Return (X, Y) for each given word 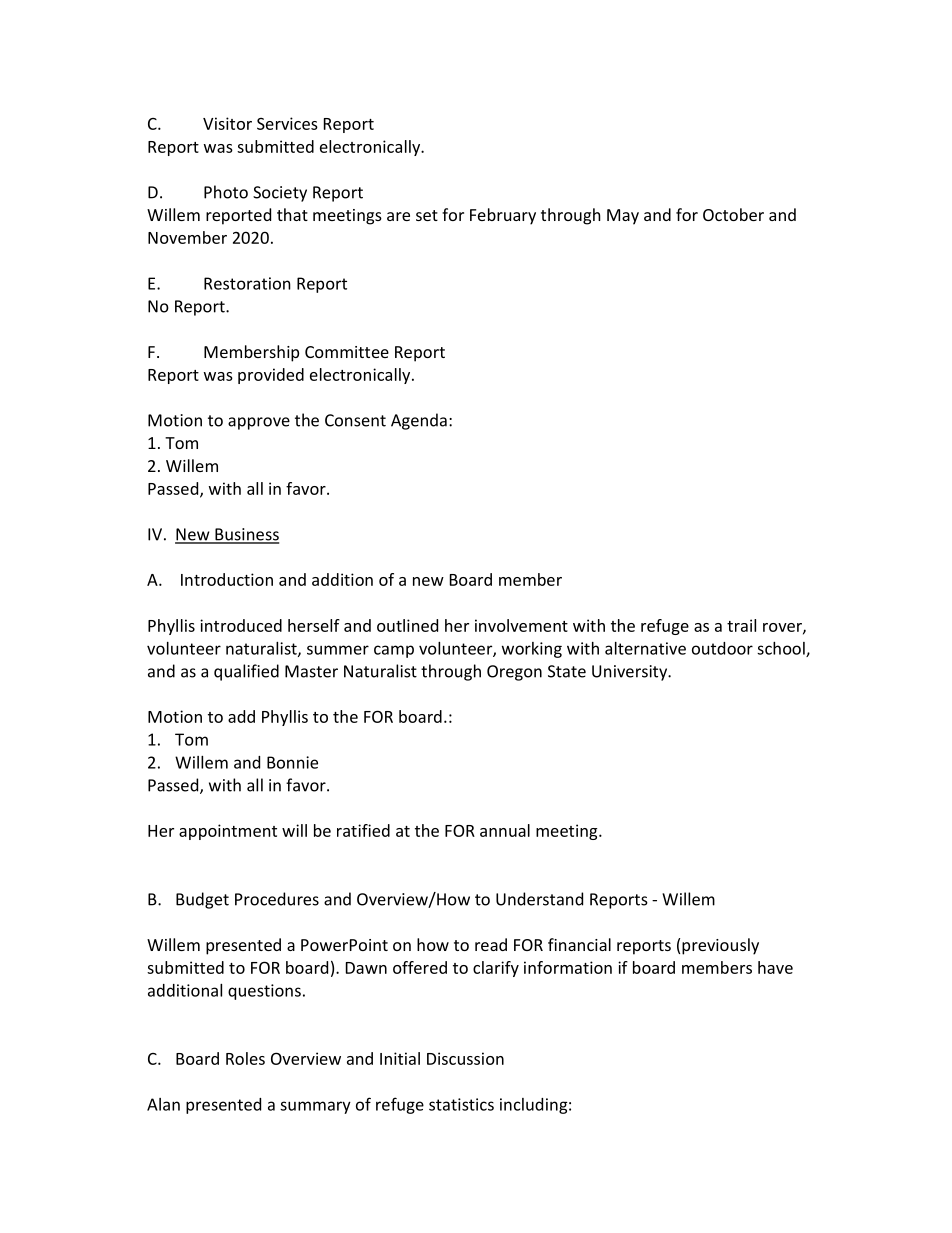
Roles (245, 1058)
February (503, 216)
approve (259, 423)
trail (741, 625)
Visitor (227, 123)
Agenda (419, 421)
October (733, 214)
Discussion (465, 1058)
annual (505, 830)
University (631, 673)
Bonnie (292, 762)
